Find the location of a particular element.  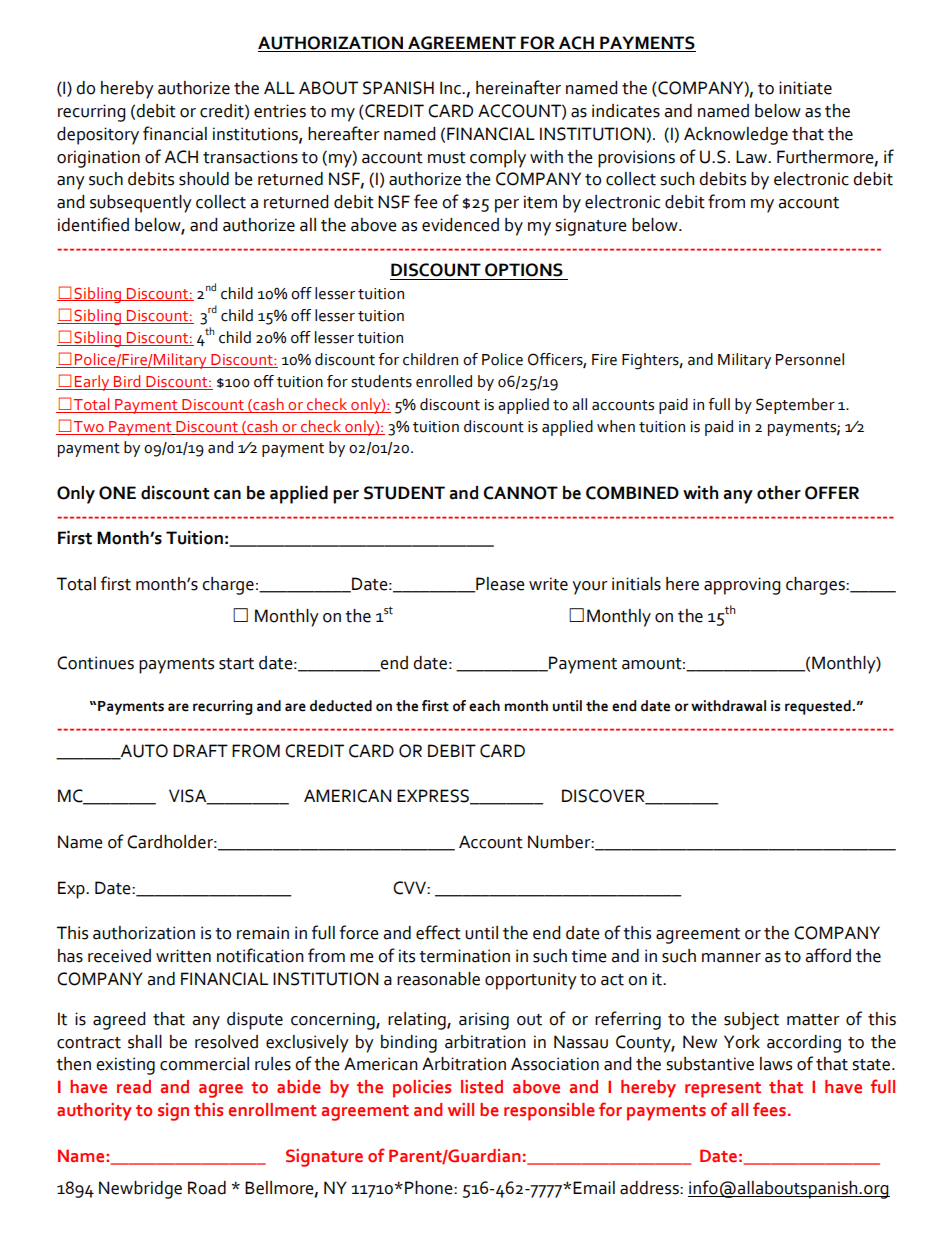

depository is located at coordinates (98, 136).
